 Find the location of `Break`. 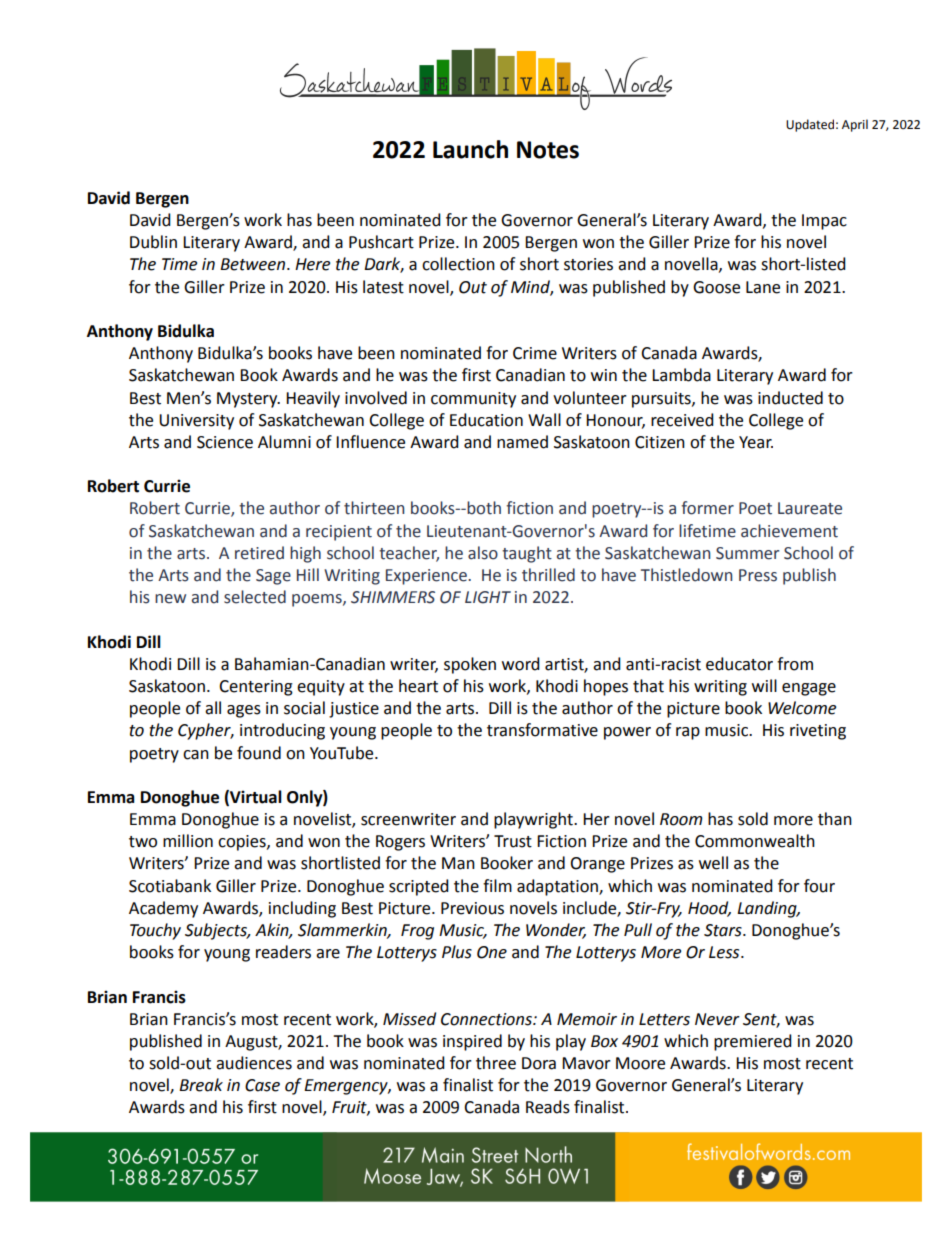

Break is located at coordinates (201, 1085).
